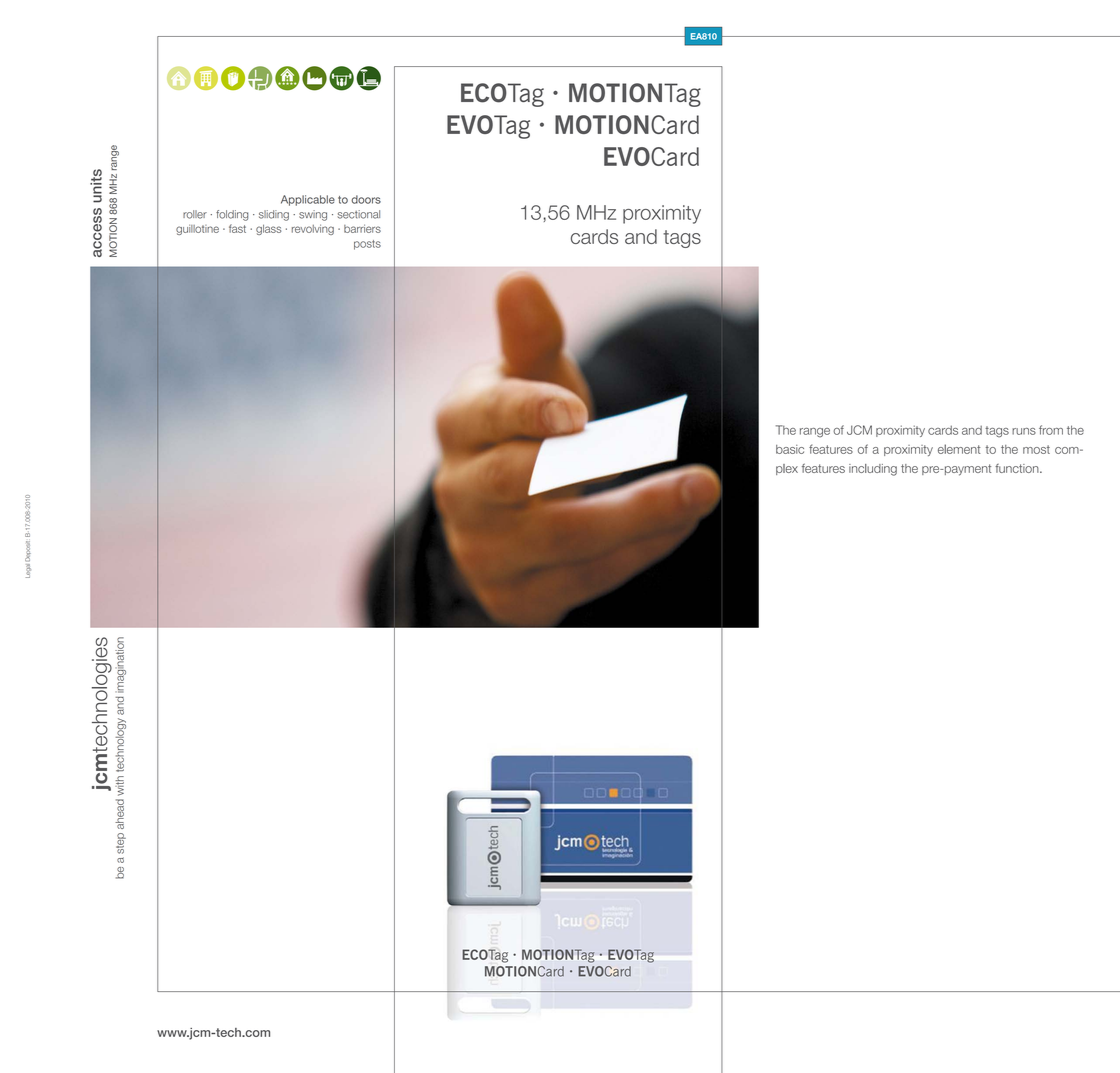 The image size is (1120, 1073). What do you see at coordinates (1018, 468) in the page?
I see `function` at bounding box center [1018, 468].
